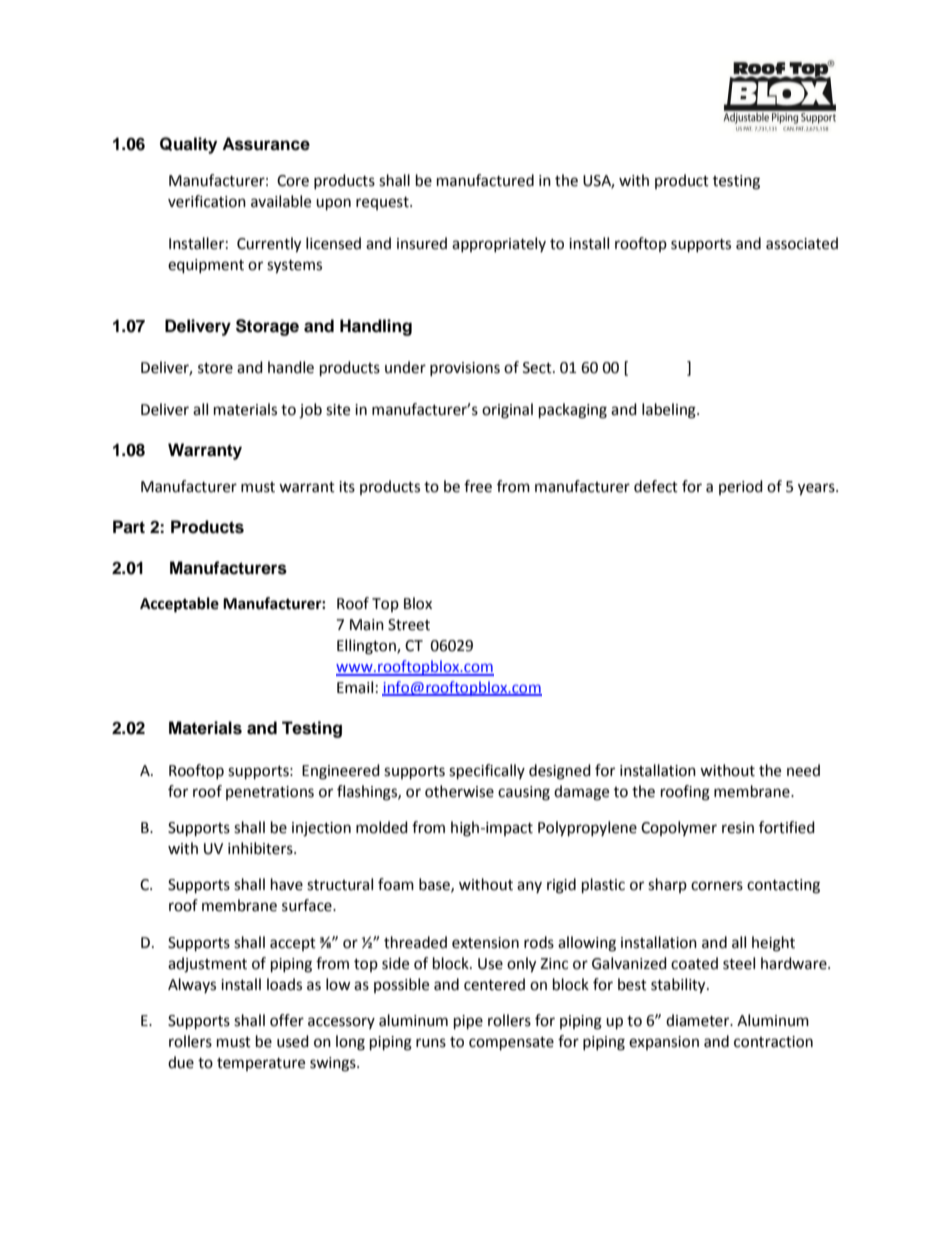 Image resolution: width=952 pixels, height=1233 pixels. I want to click on pipe, so click(468, 1022).
